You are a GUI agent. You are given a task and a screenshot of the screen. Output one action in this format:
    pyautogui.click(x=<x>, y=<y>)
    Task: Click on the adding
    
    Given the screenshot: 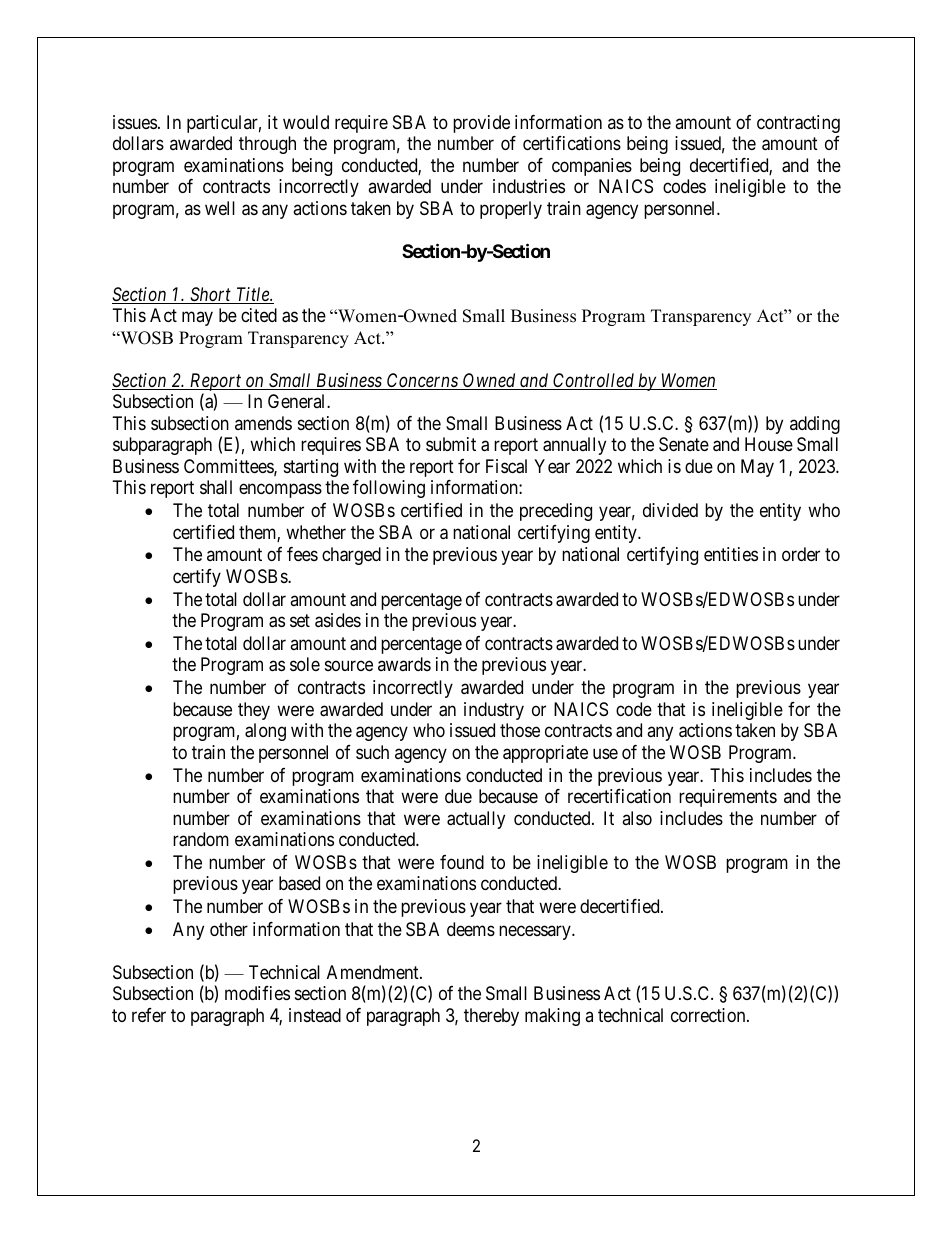 What is the action you would take?
    pyautogui.click(x=815, y=425)
